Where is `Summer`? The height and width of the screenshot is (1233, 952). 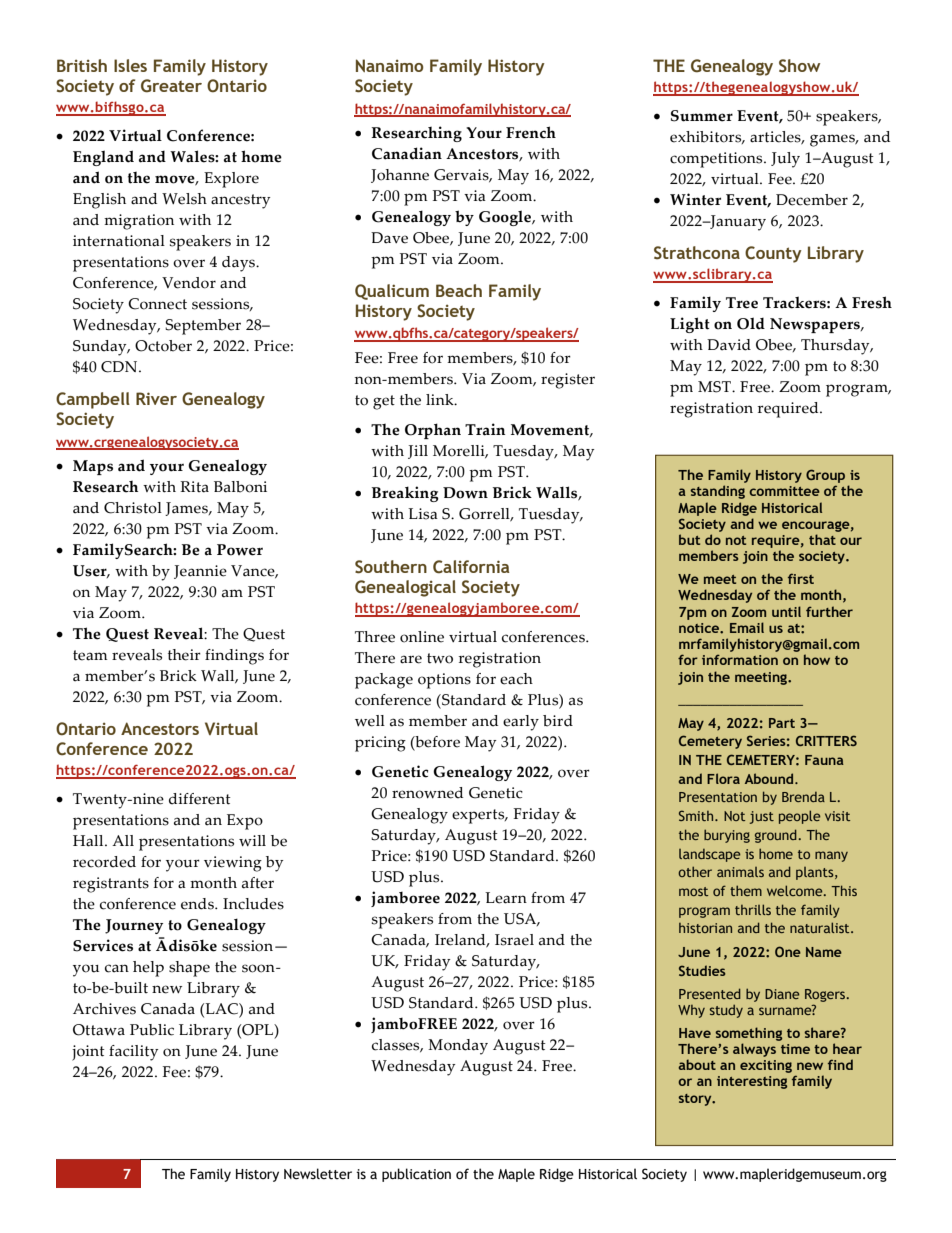
Summer is located at coordinates (702, 116).
